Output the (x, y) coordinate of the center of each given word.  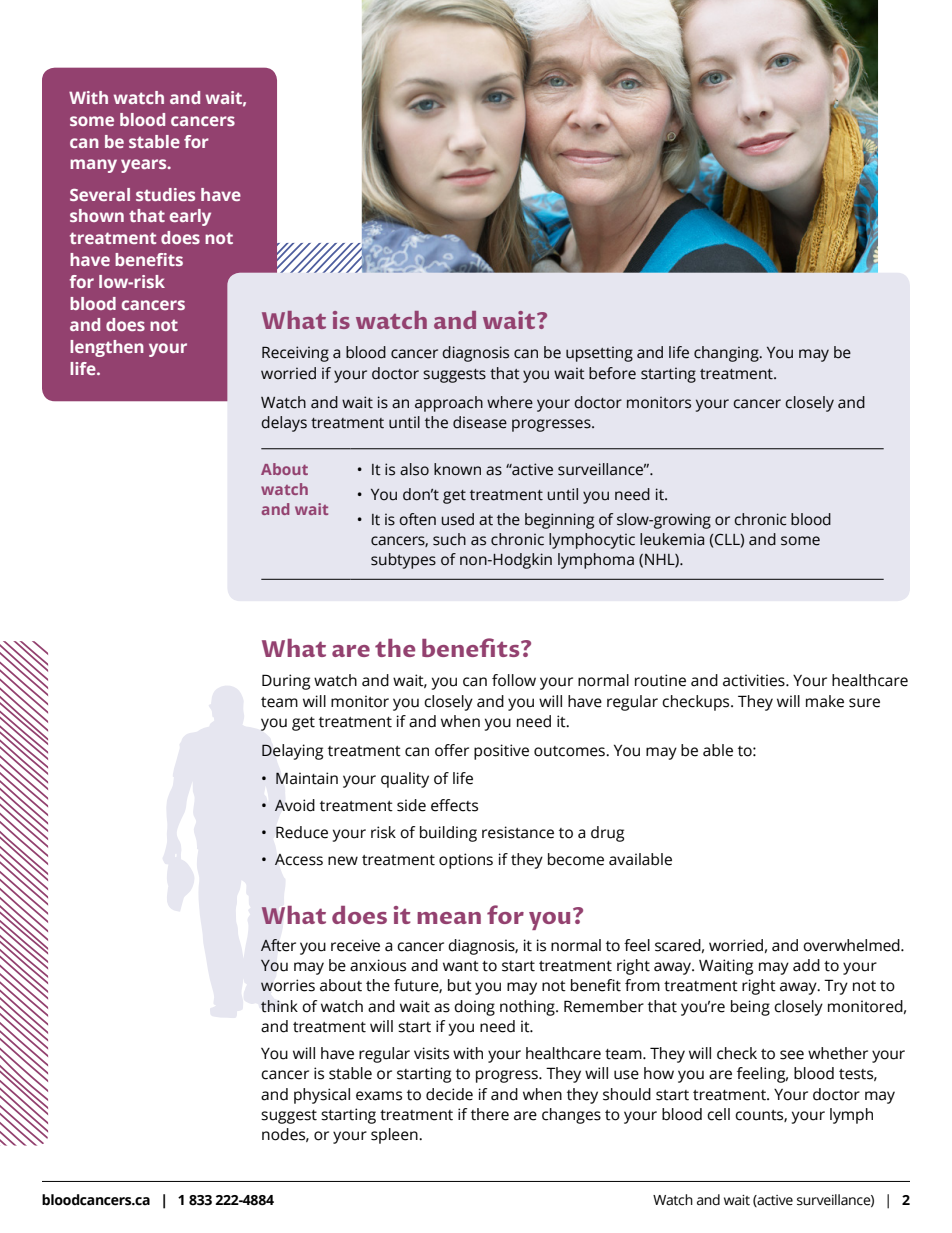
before (612, 373)
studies (165, 194)
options (466, 861)
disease (480, 422)
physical (322, 1096)
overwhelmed (852, 945)
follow (514, 680)
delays (284, 424)
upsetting (599, 354)
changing (727, 354)
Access (299, 860)
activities (755, 680)
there (490, 1114)
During (286, 682)
